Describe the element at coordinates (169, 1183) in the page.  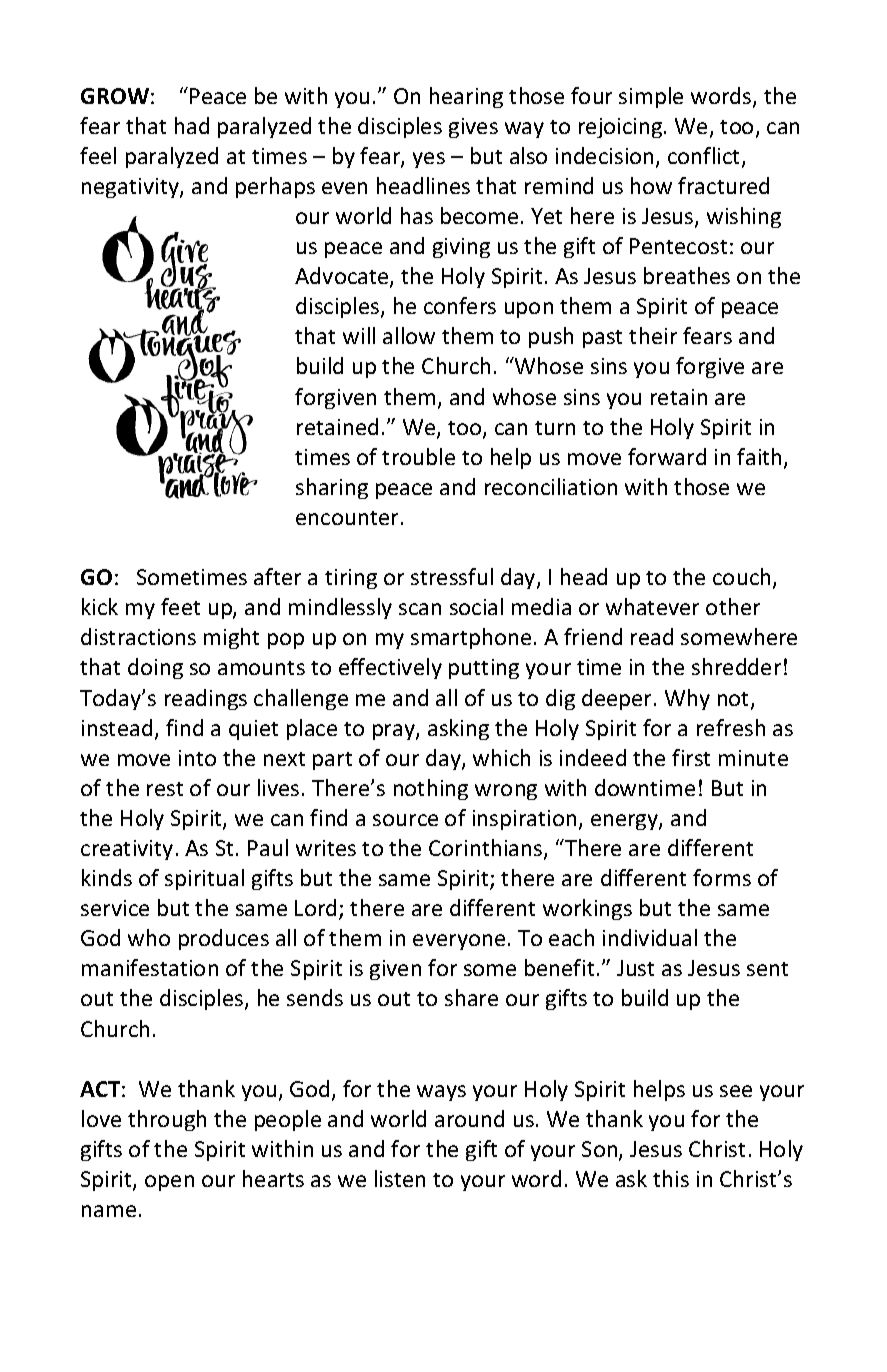
I see `open` at that location.
